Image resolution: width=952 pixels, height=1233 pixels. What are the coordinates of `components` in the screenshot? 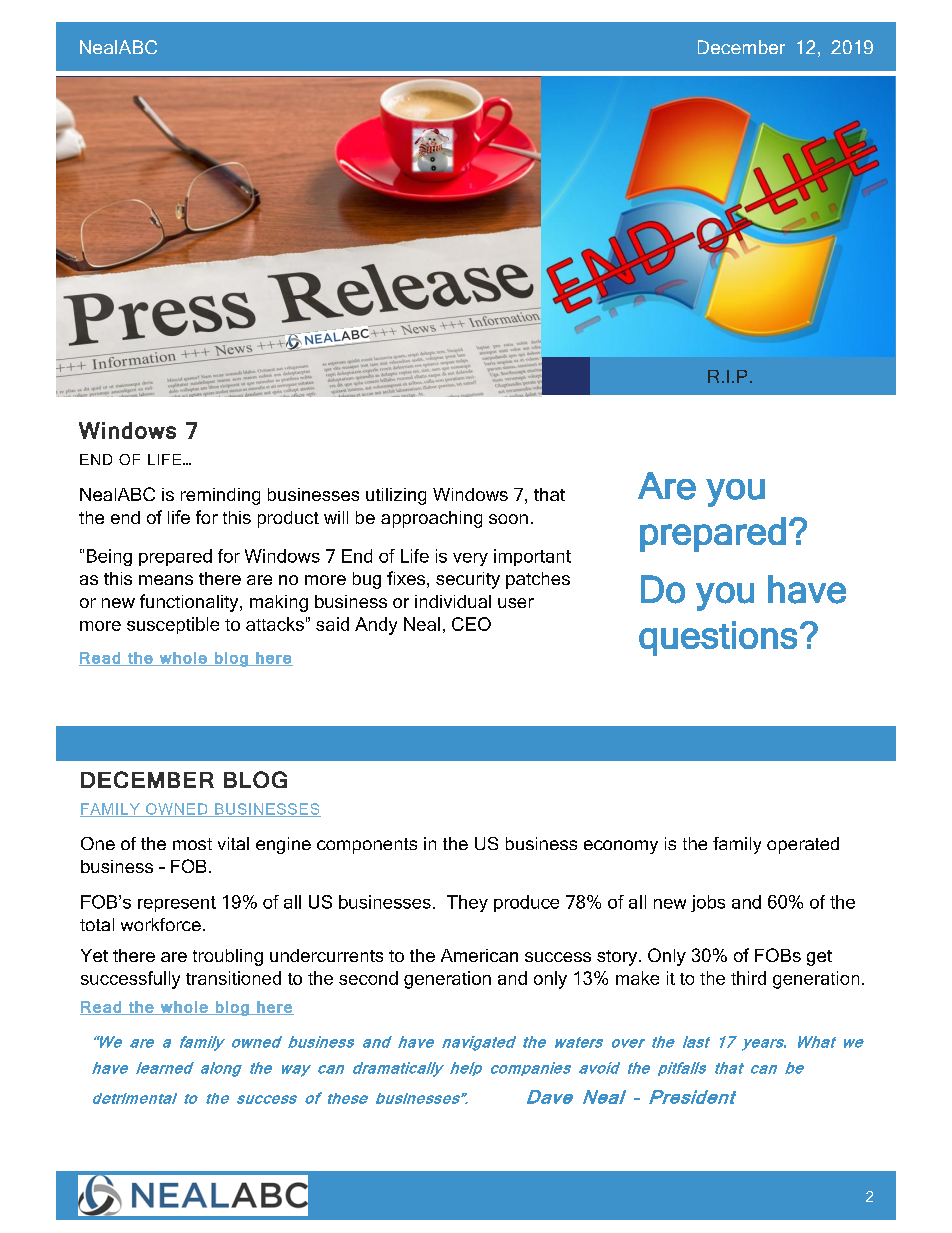 It's located at (367, 846).
